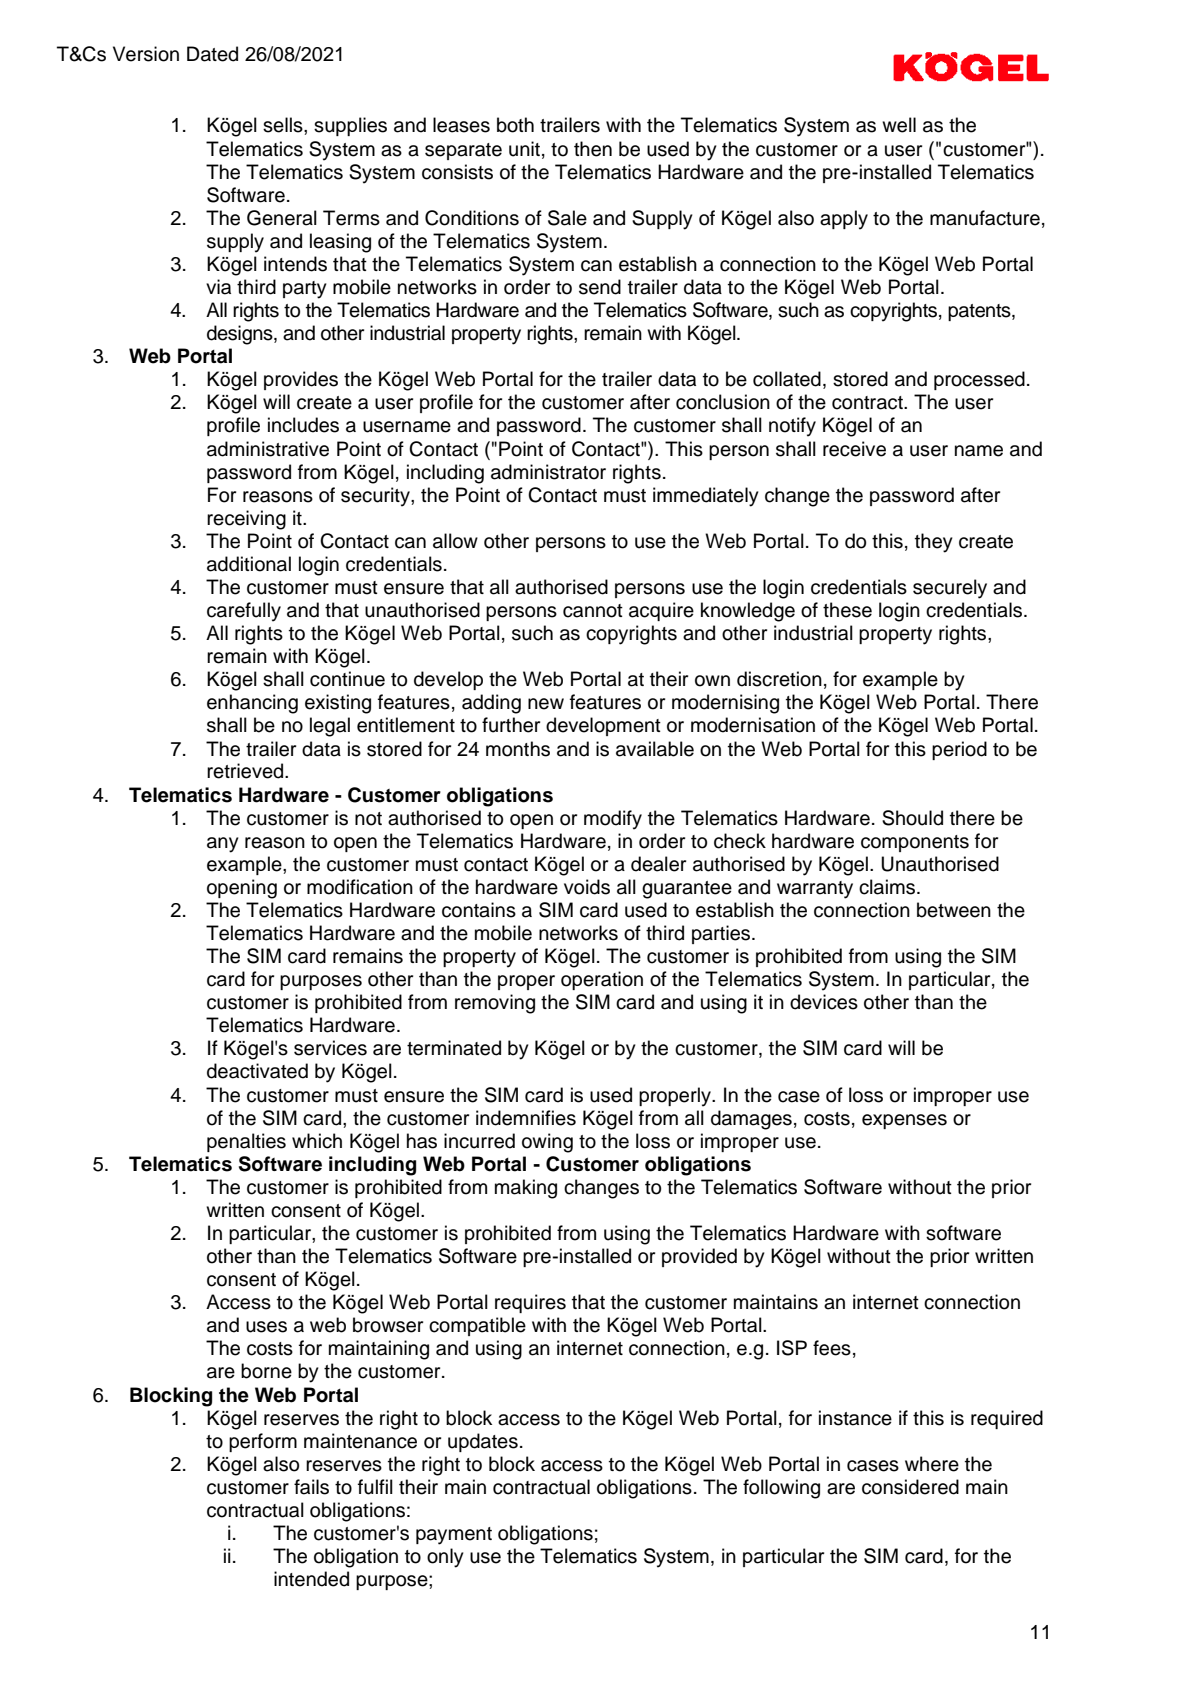 The height and width of the document is (1689, 1194). I want to click on then, so click(593, 149).
